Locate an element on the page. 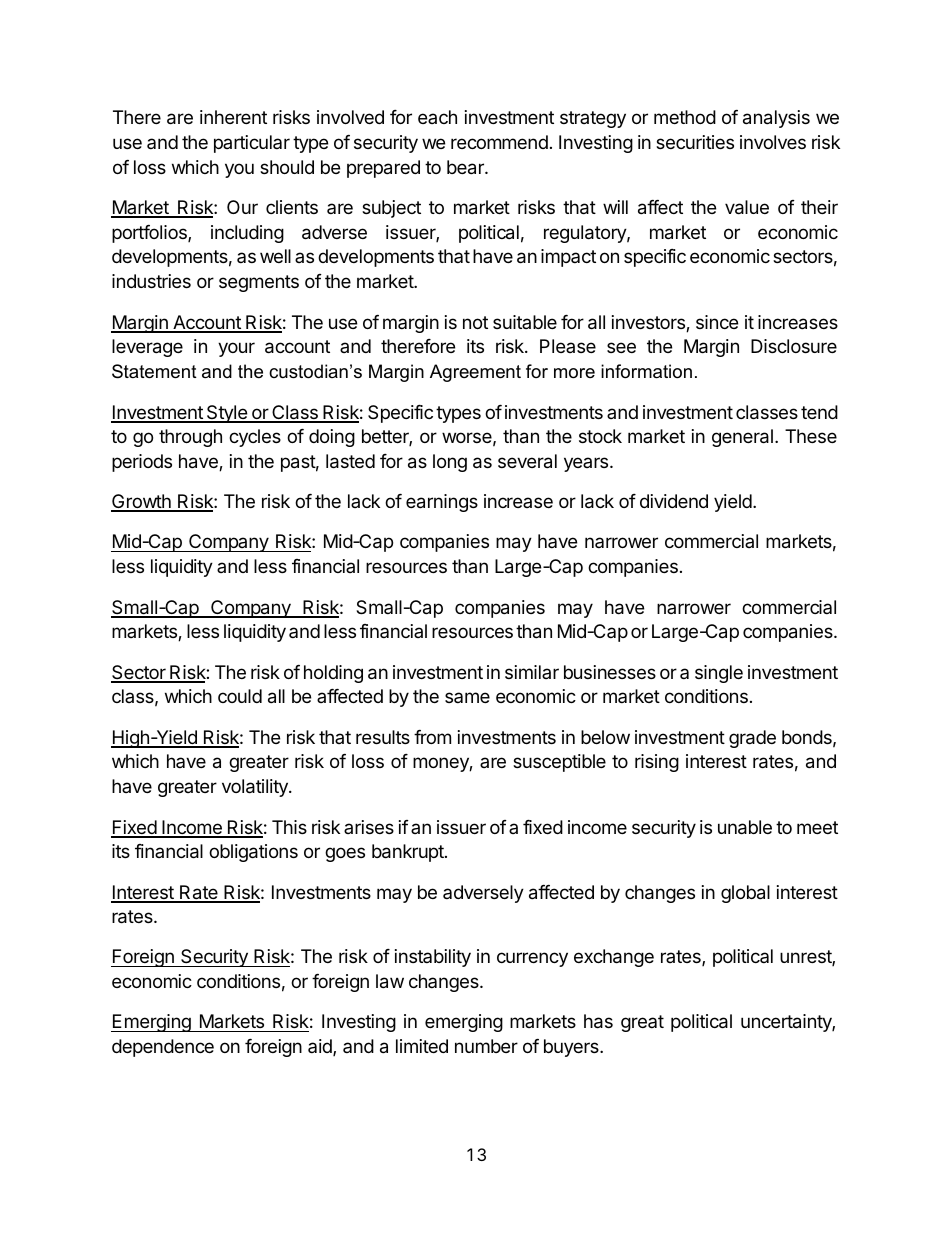  susceptible is located at coordinates (559, 763).
